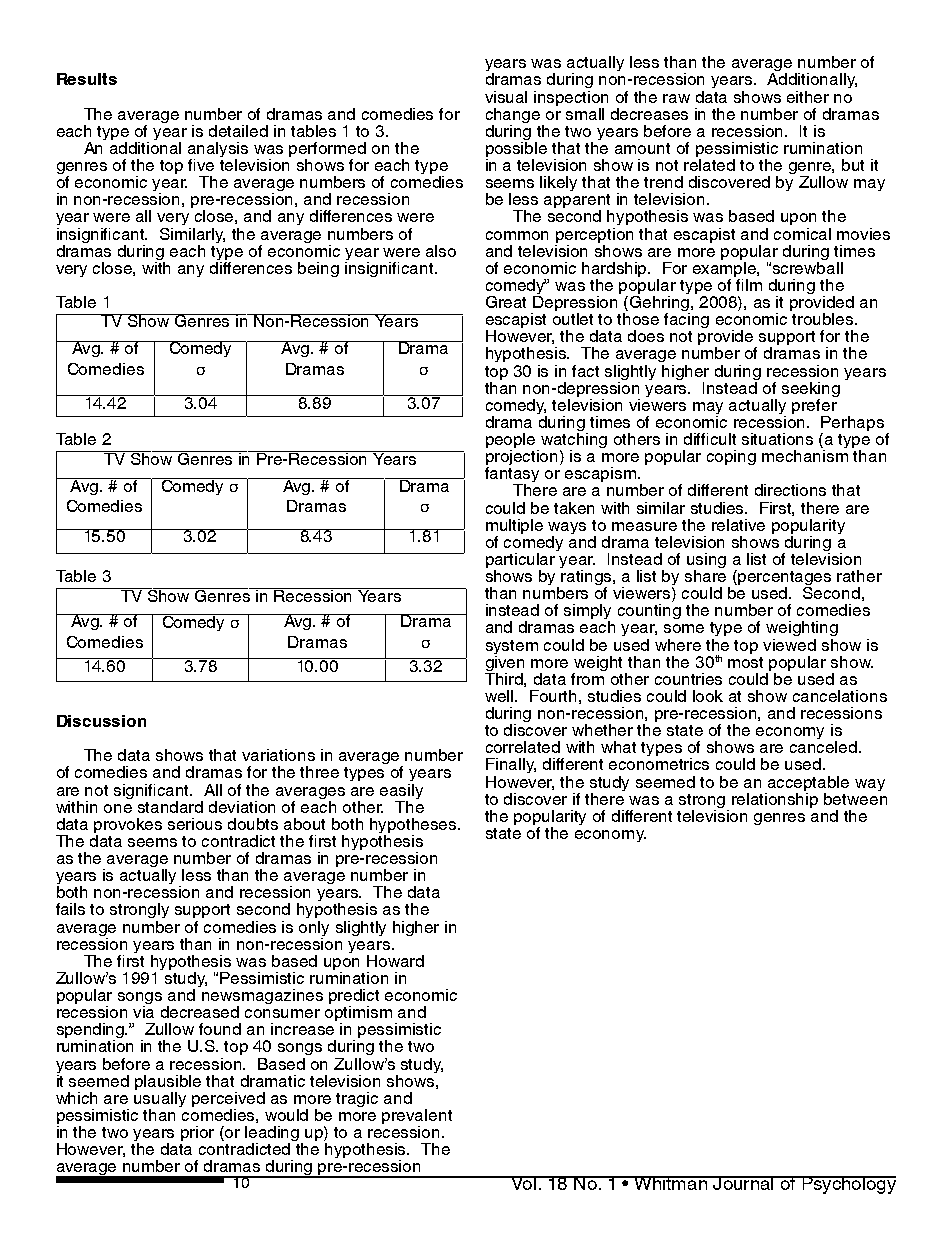  Describe the element at coordinates (101, 721) in the screenshot. I see `Discussion` at that location.
